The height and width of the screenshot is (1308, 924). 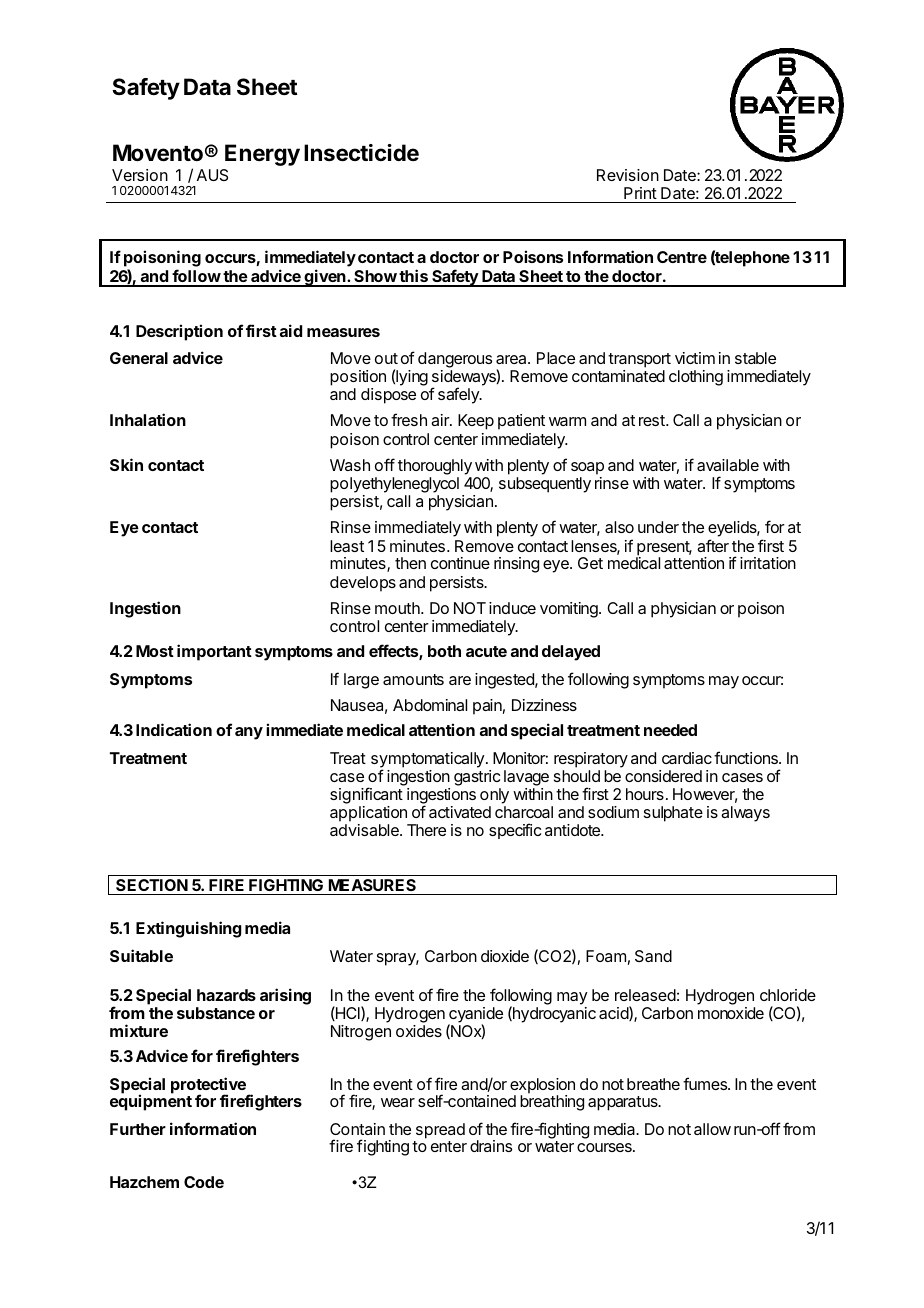 What do you see at coordinates (712, 1129) in the screenshot?
I see `allow` at bounding box center [712, 1129].
